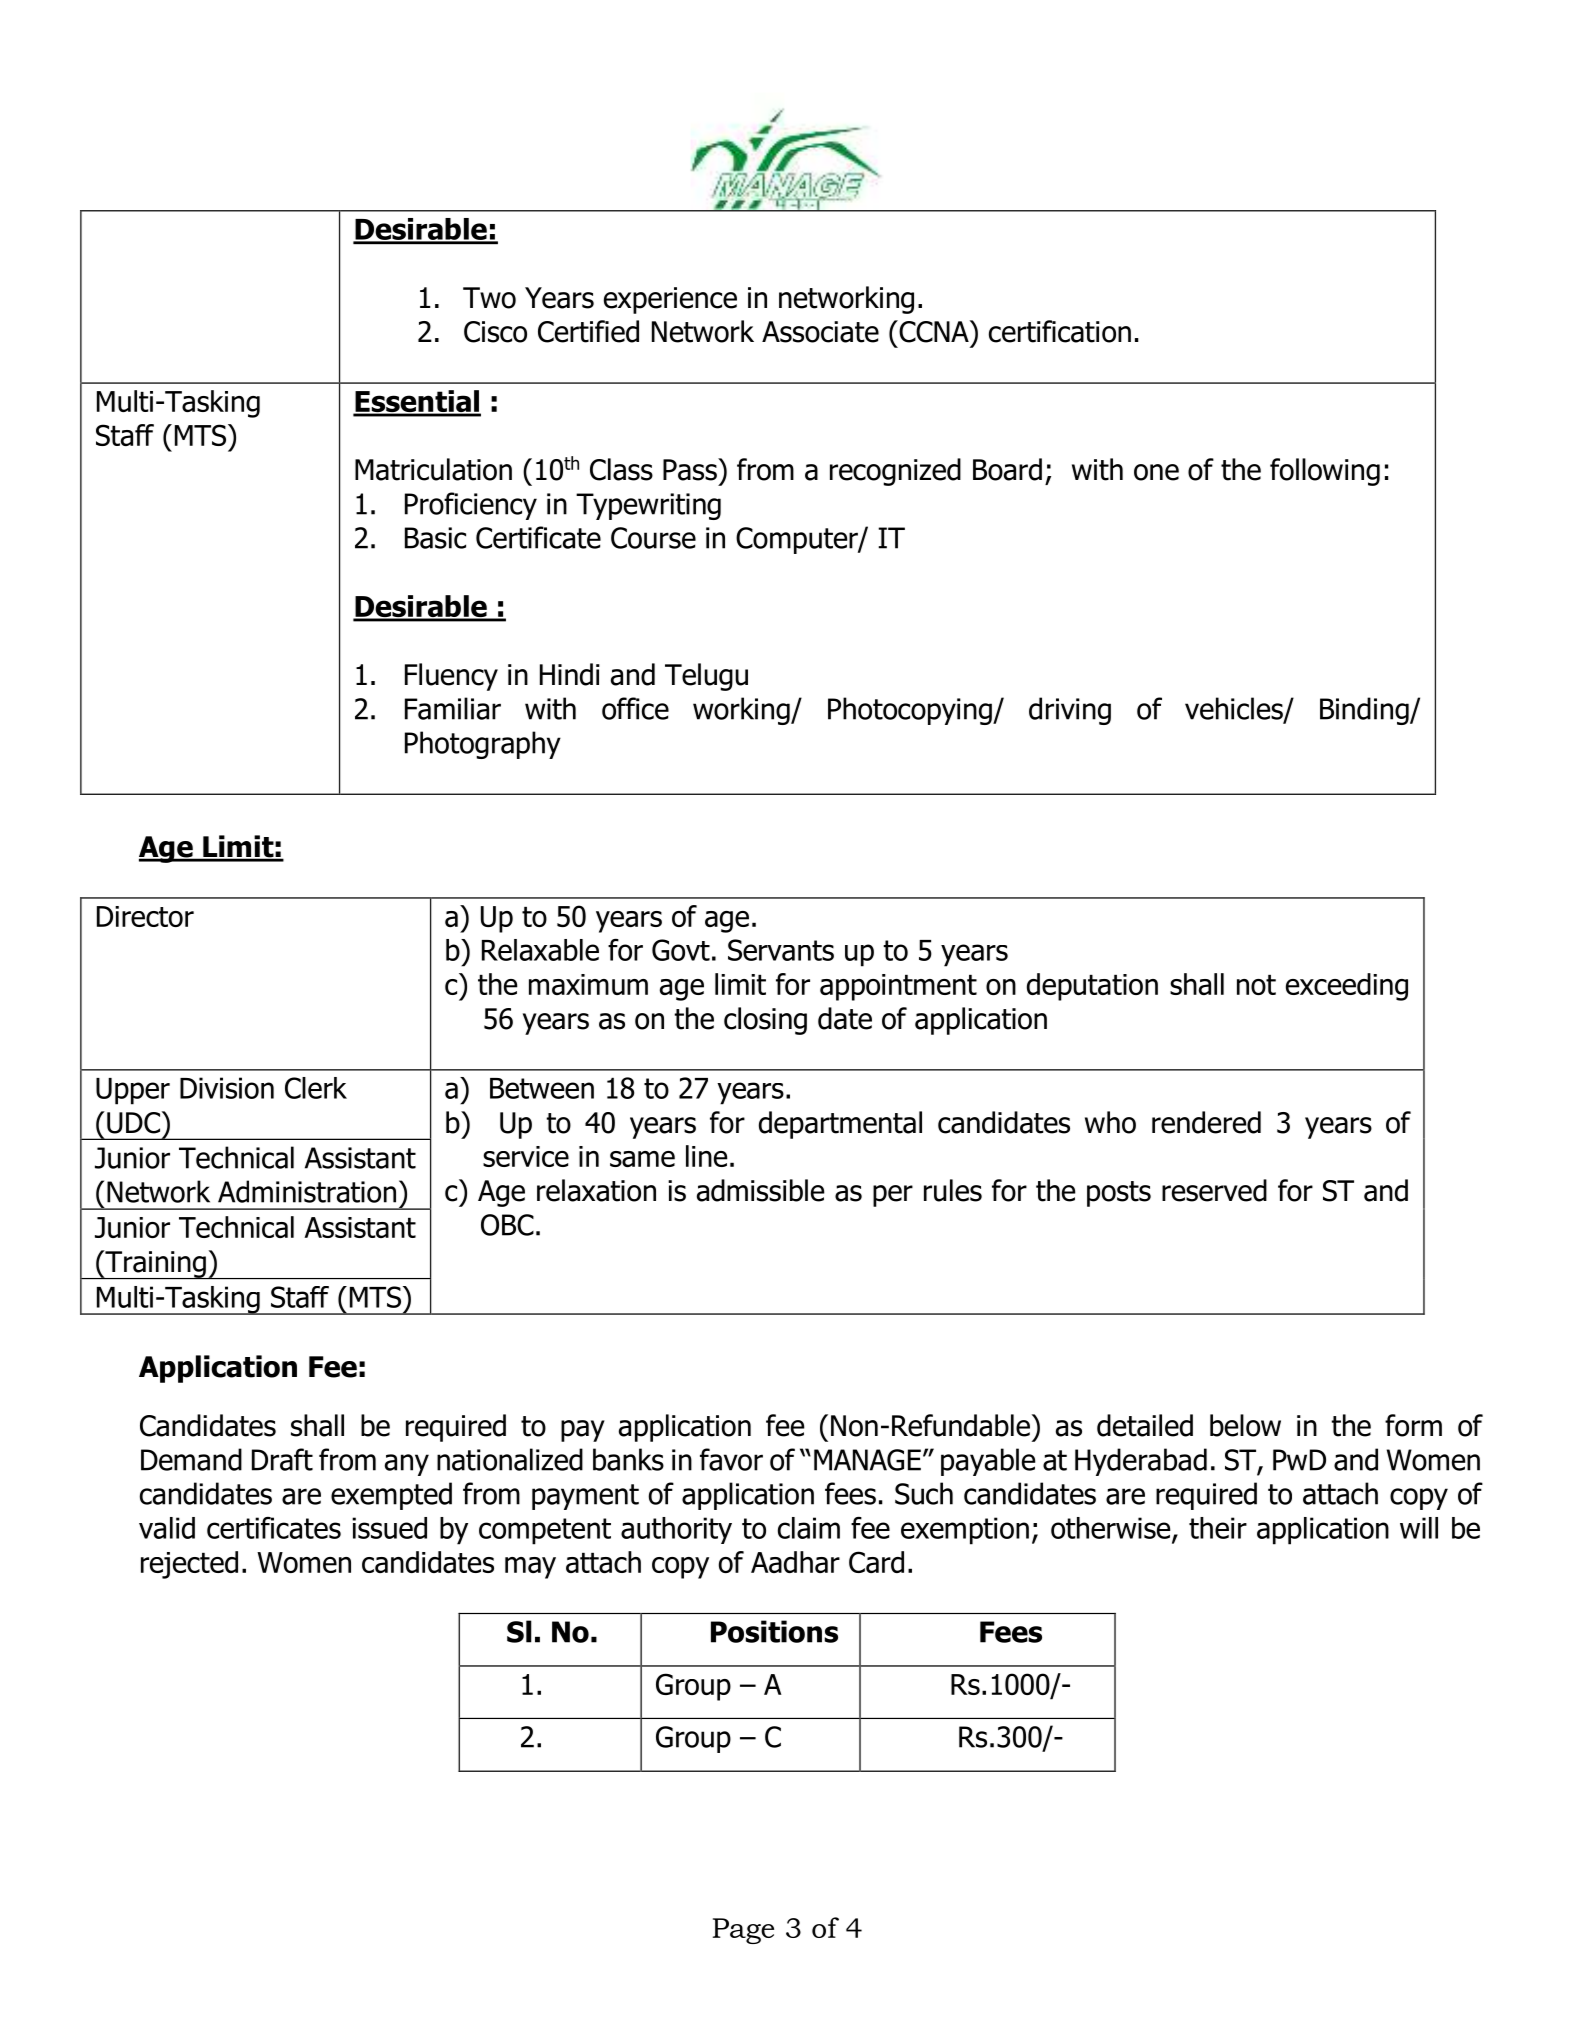  What do you see at coordinates (495, 332) in the screenshot?
I see `Cisco` at bounding box center [495, 332].
